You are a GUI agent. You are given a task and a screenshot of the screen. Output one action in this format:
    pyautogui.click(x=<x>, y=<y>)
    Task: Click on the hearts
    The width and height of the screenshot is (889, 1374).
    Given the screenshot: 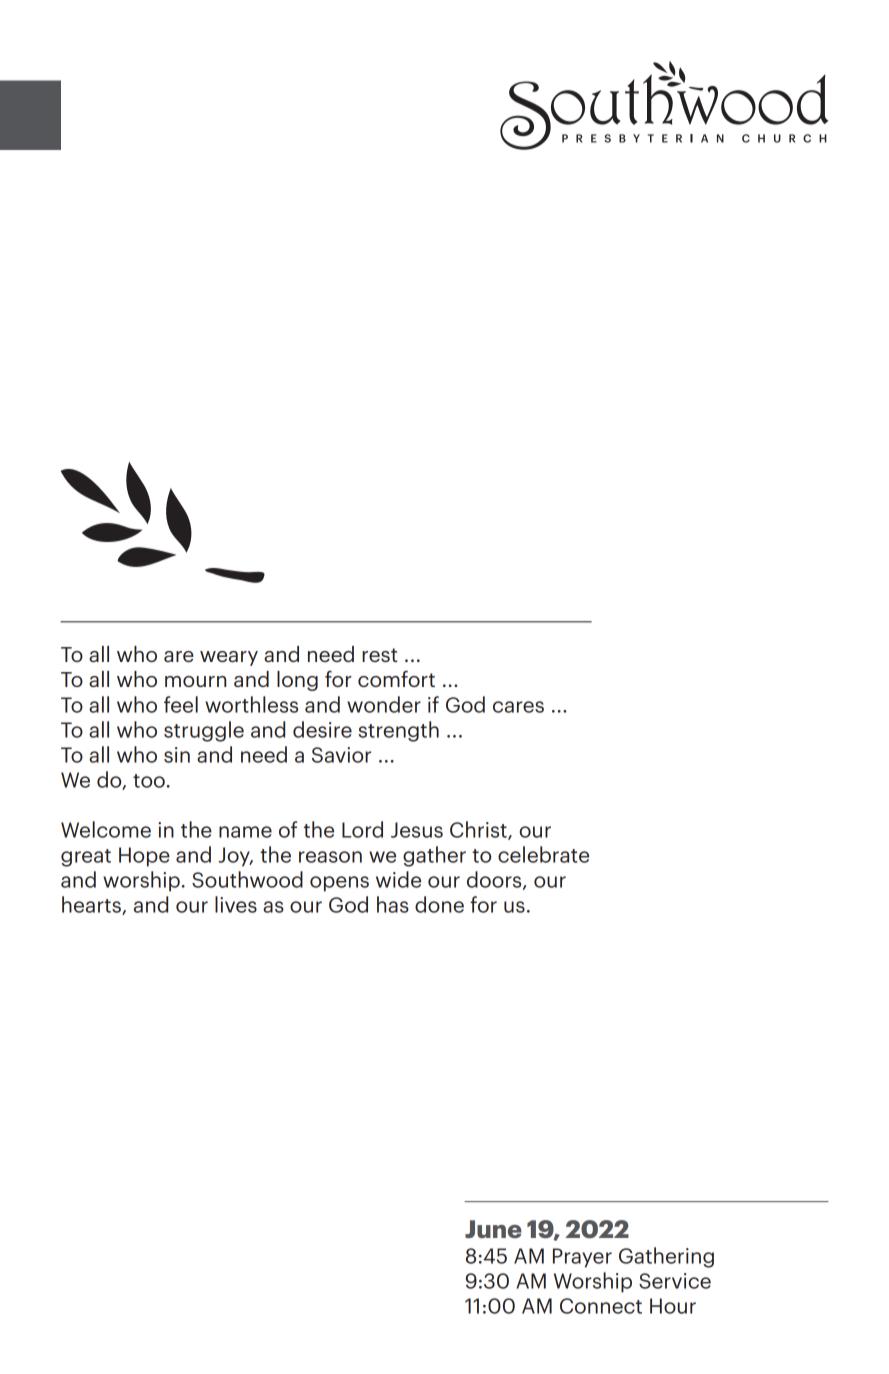 What is the action you would take?
    pyautogui.click(x=92, y=905)
